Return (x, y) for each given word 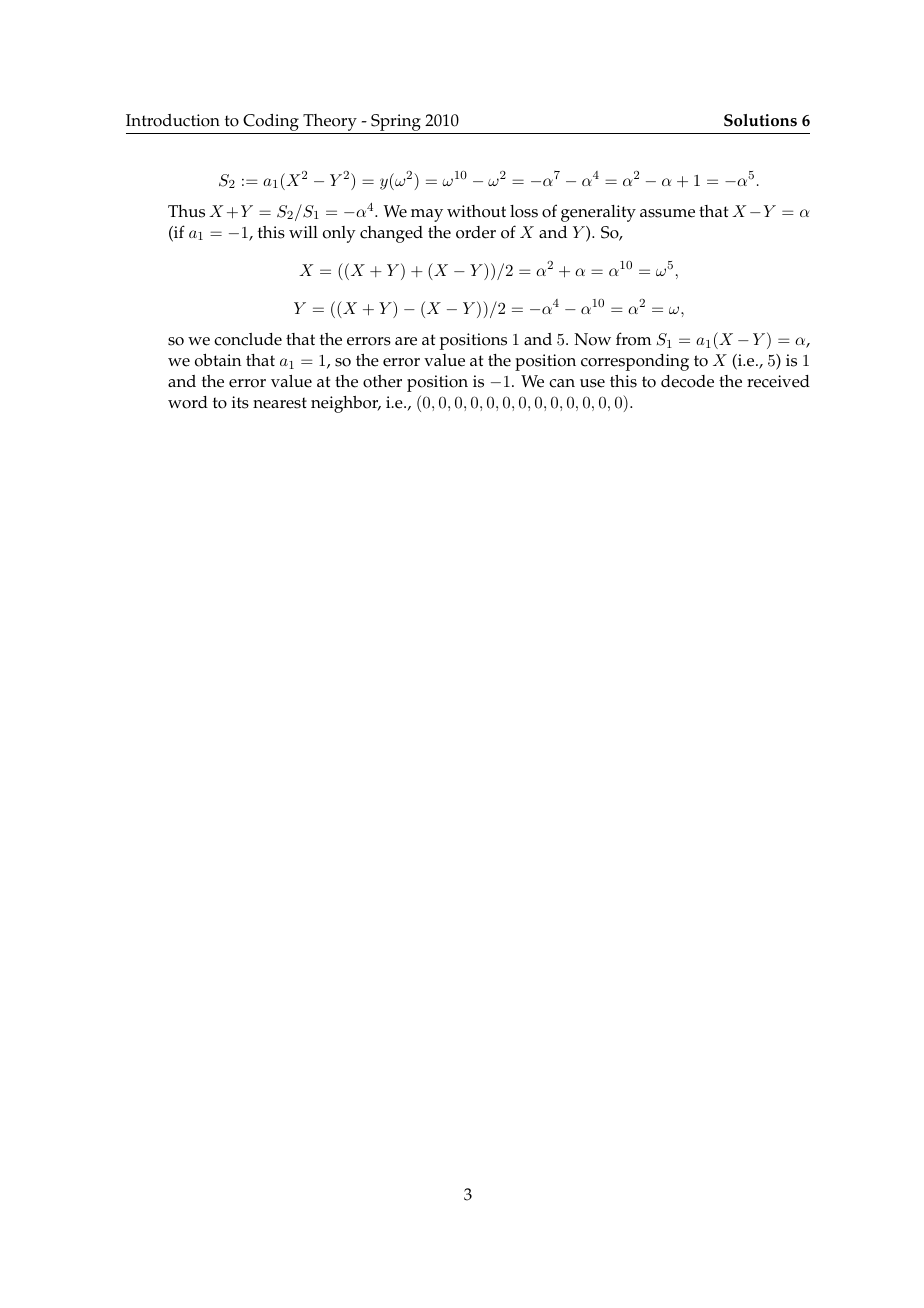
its (240, 402)
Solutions (760, 120)
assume (667, 213)
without (476, 211)
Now (592, 339)
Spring (396, 124)
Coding (271, 124)
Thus (186, 211)
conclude (248, 339)
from (634, 339)
